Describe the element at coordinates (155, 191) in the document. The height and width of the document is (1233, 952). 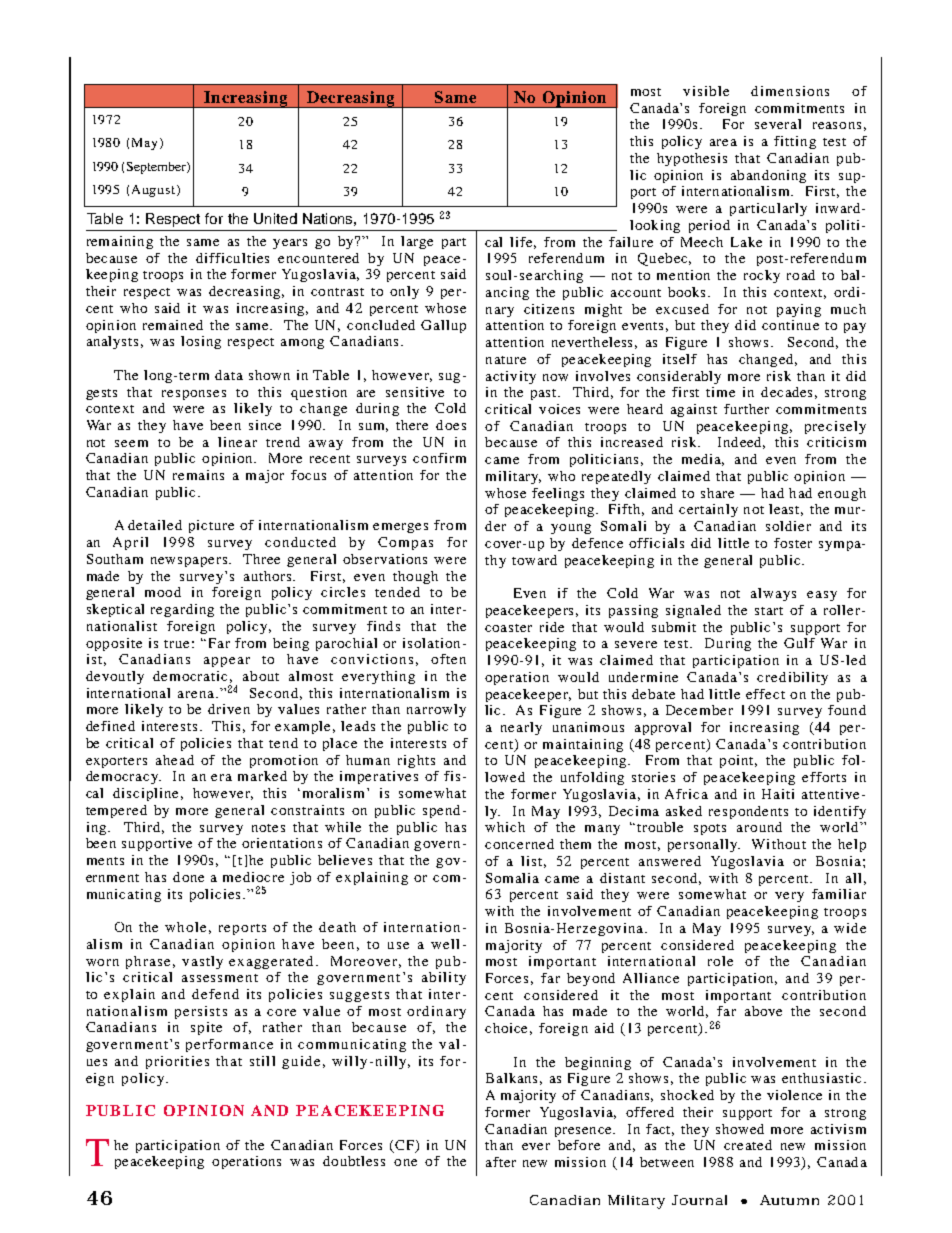
I see `August` at that location.
